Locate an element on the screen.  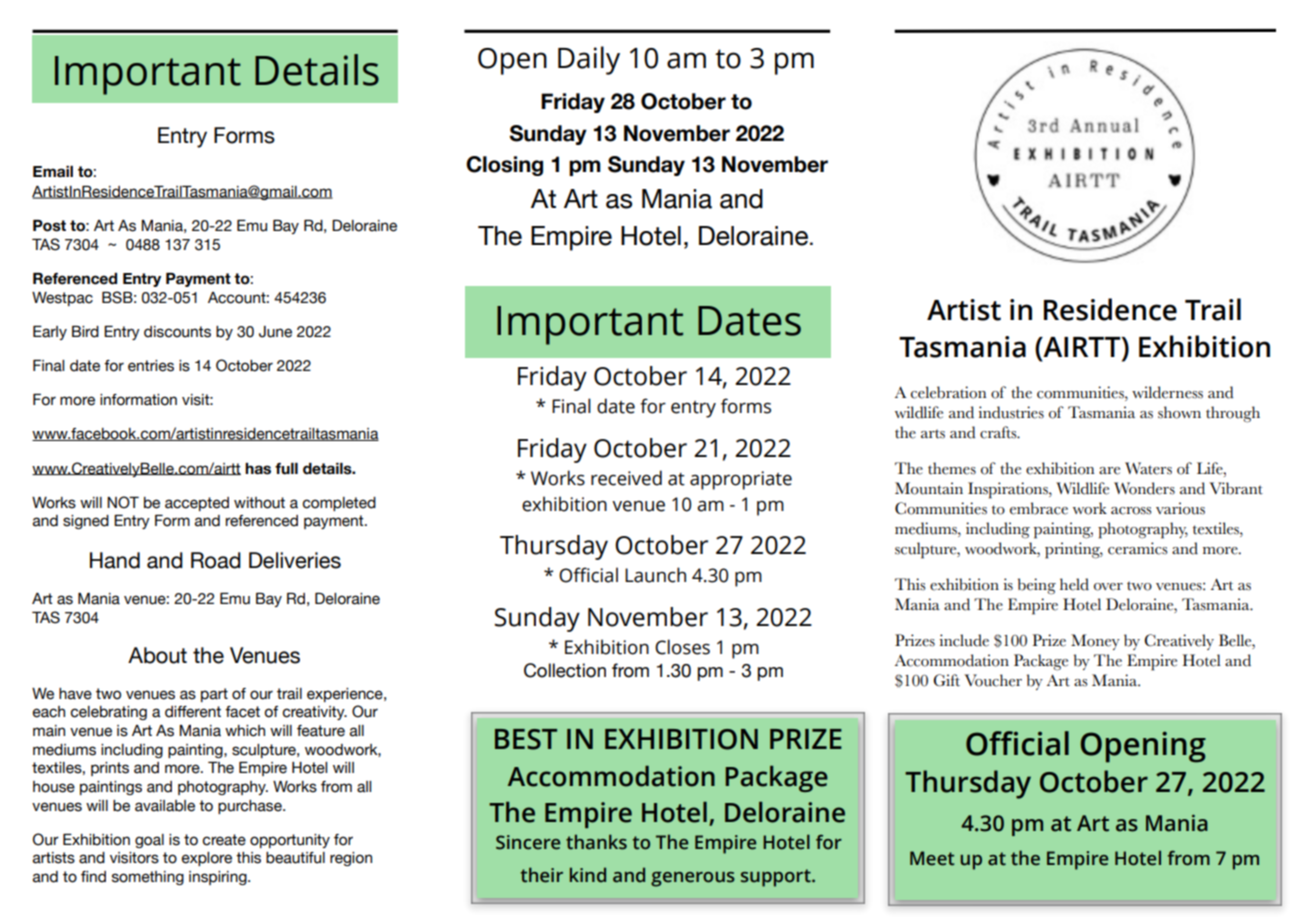
are is located at coordinates (1109, 471).
